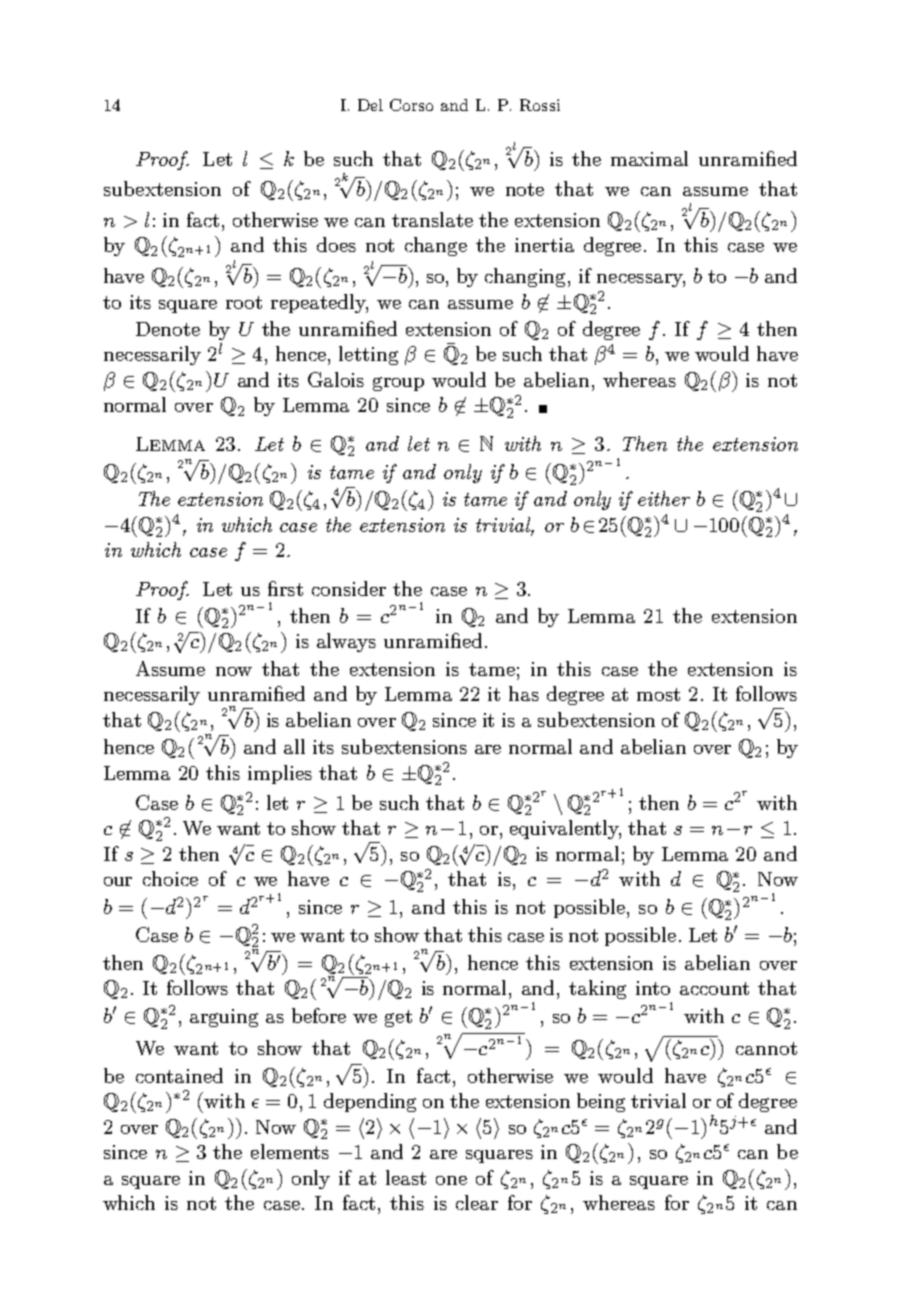  I want to click on most, so click(658, 694).
